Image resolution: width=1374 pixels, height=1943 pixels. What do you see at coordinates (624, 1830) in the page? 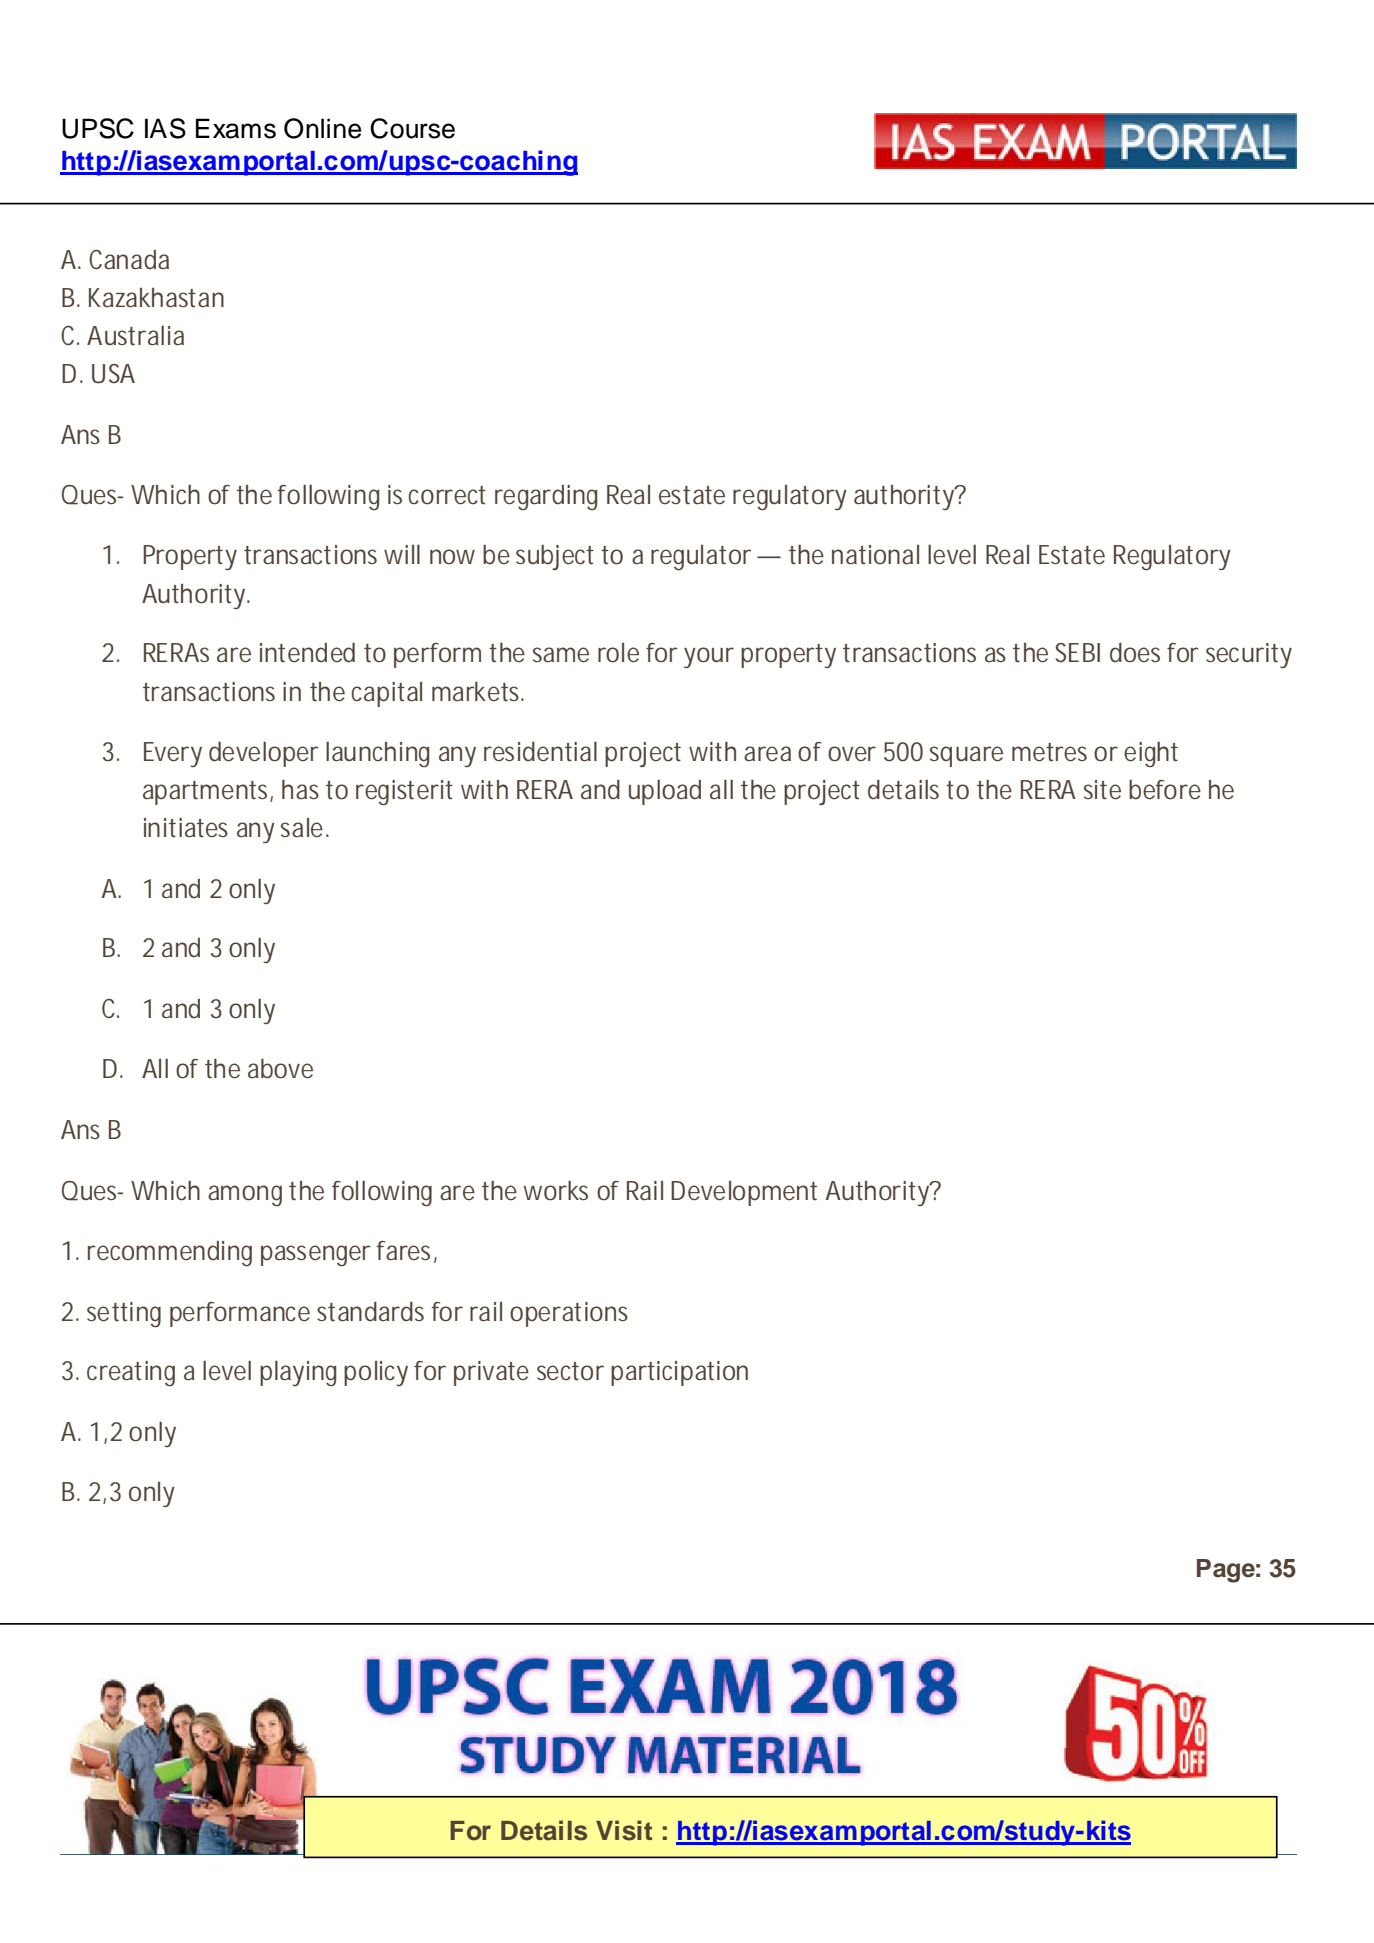
I see `Visit` at bounding box center [624, 1830].
